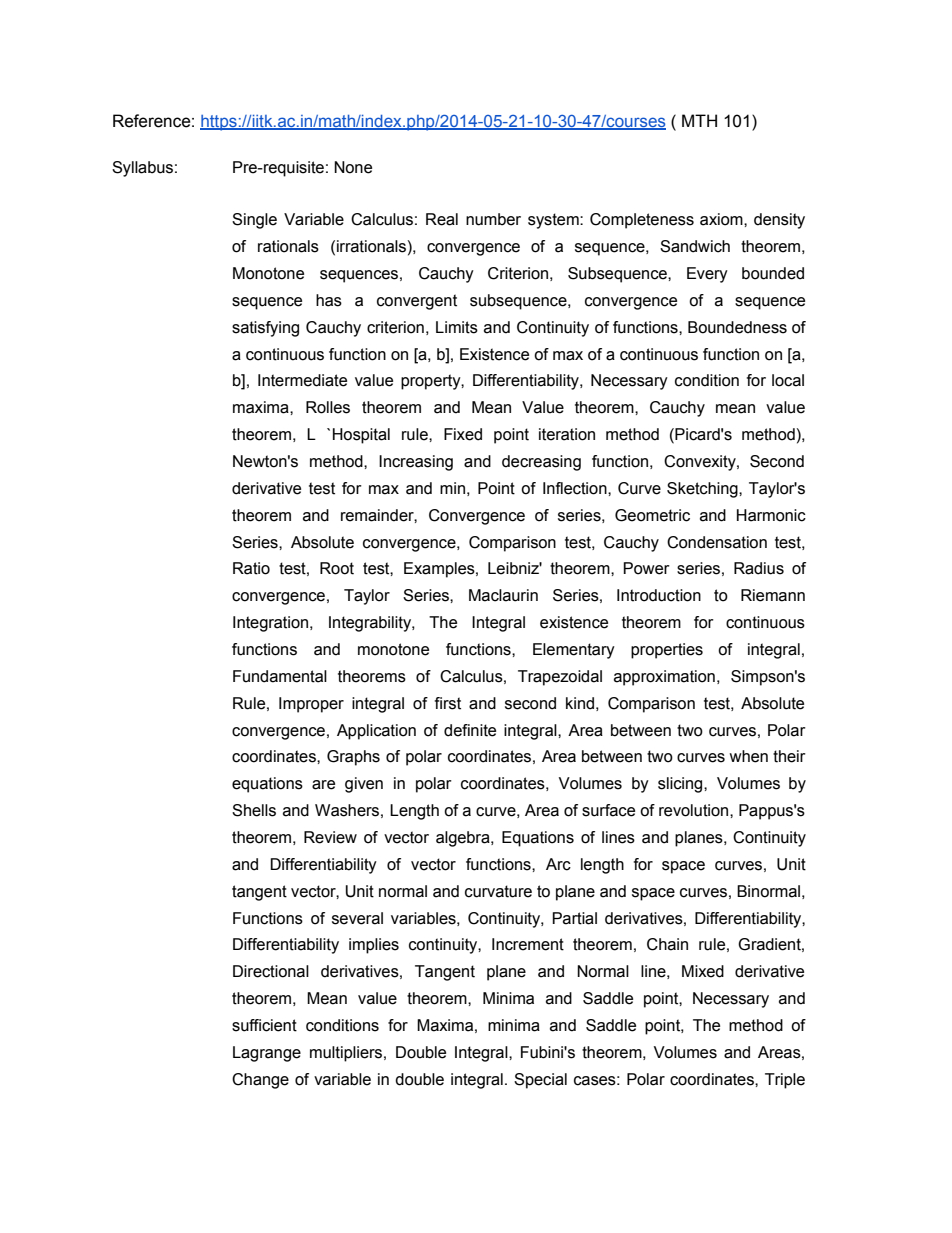  What do you see at coordinates (699, 120) in the screenshot?
I see `MTH` at bounding box center [699, 120].
